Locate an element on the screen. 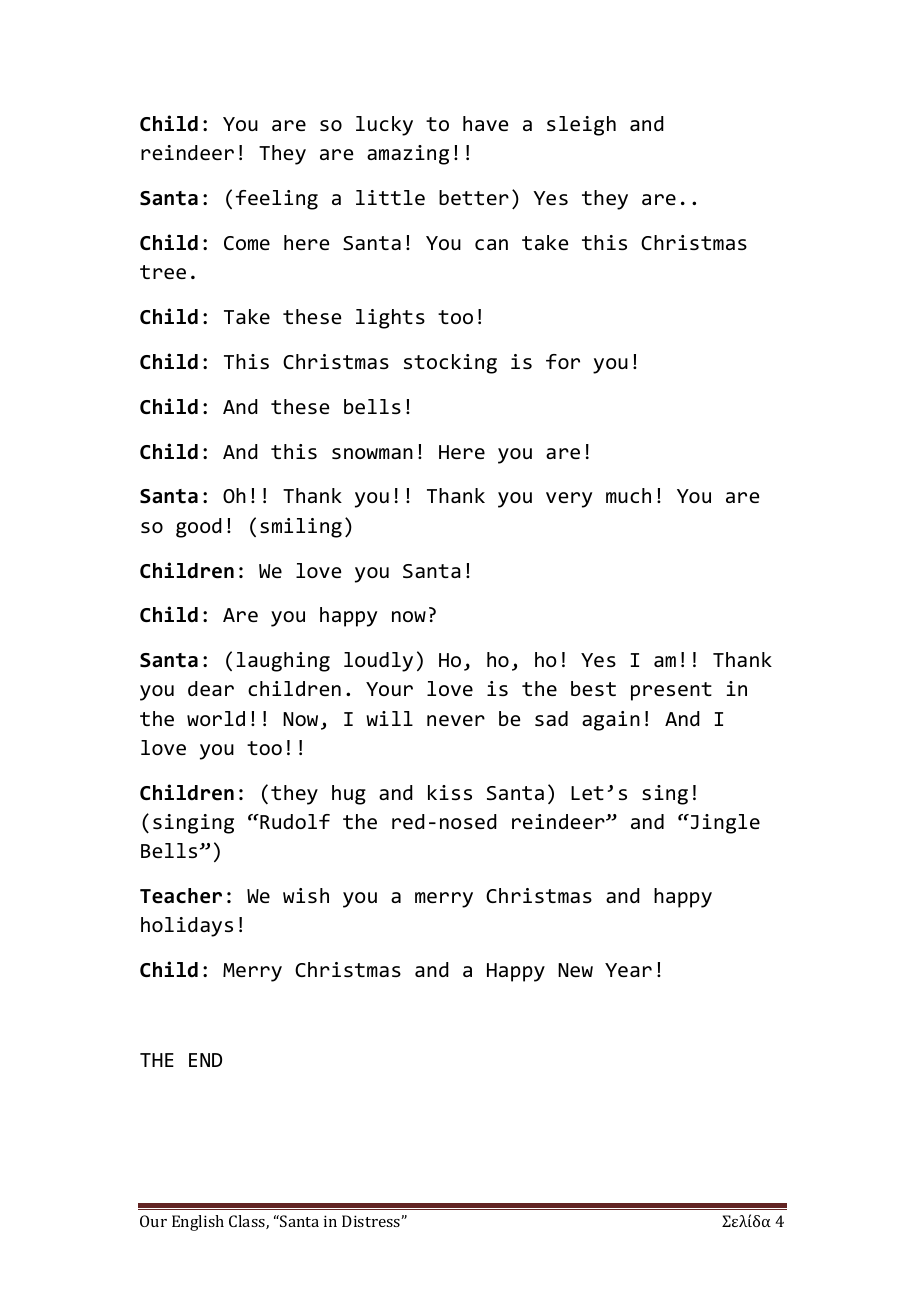  amazing is located at coordinates (408, 155).
